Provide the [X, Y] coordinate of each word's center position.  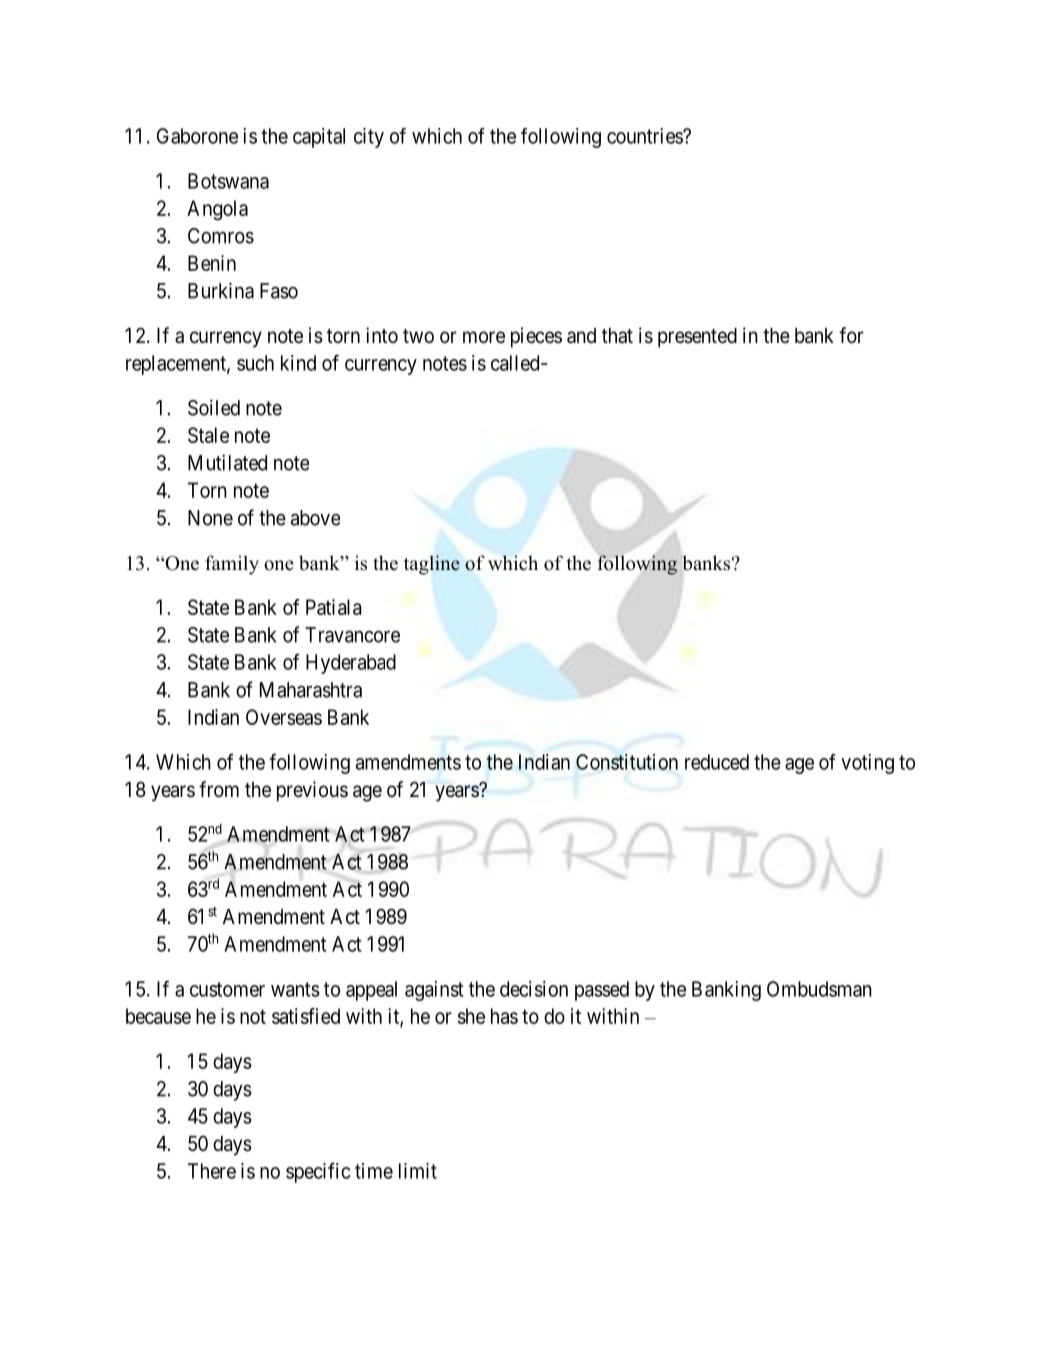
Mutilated [227, 462]
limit [418, 1171]
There [212, 1171]
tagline [432, 565]
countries [645, 136]
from [219, 789]
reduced [717, 762]
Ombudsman [819, 989]
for [851, 335]
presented [697, 338]
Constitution [627, 762]
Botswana [228, 181]
